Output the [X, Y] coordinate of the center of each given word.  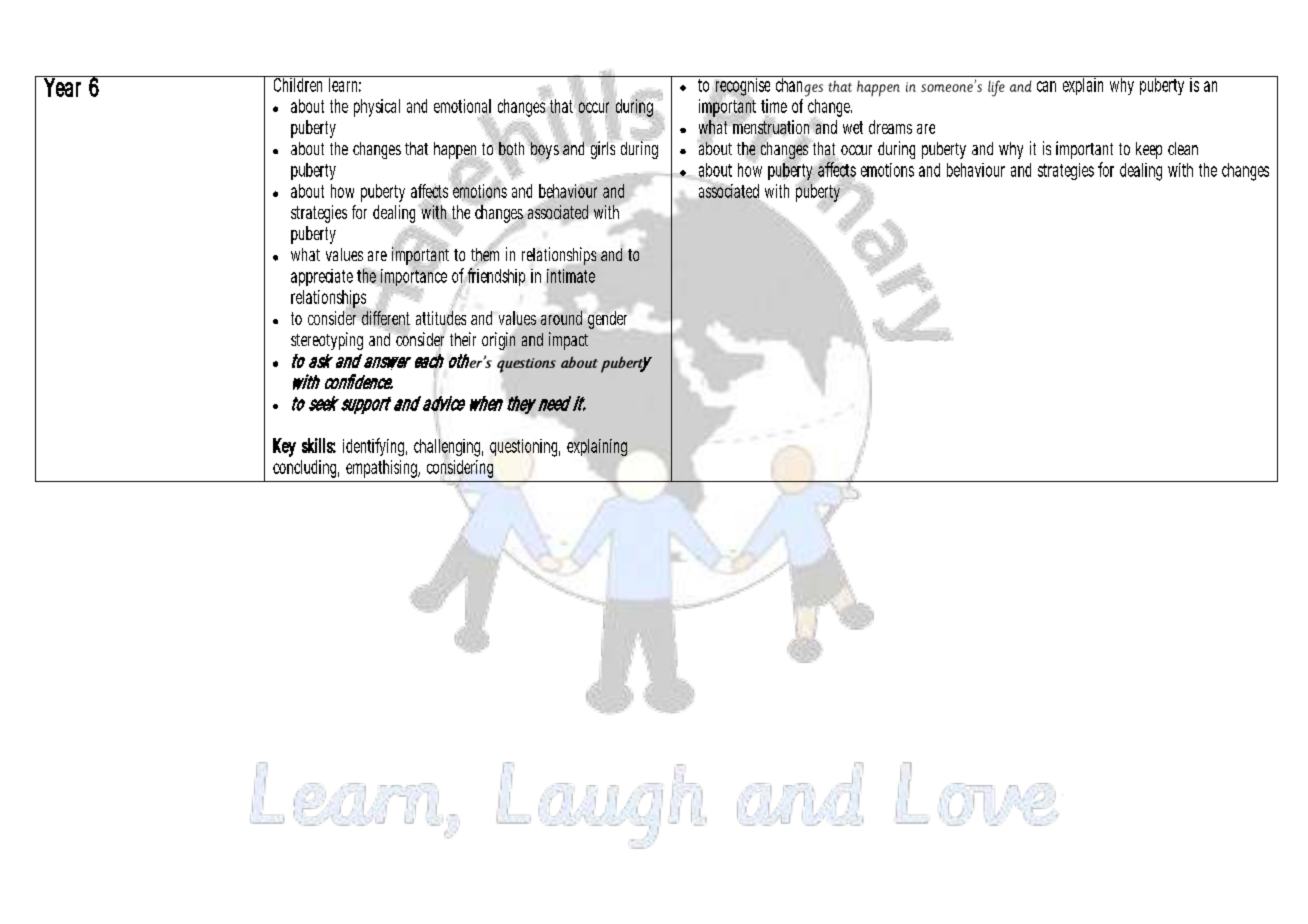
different [386, 317]
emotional [462, 107]
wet [853, 127]
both [511, 148]
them [484, 254]
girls [602, 149]
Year [62, 86]
